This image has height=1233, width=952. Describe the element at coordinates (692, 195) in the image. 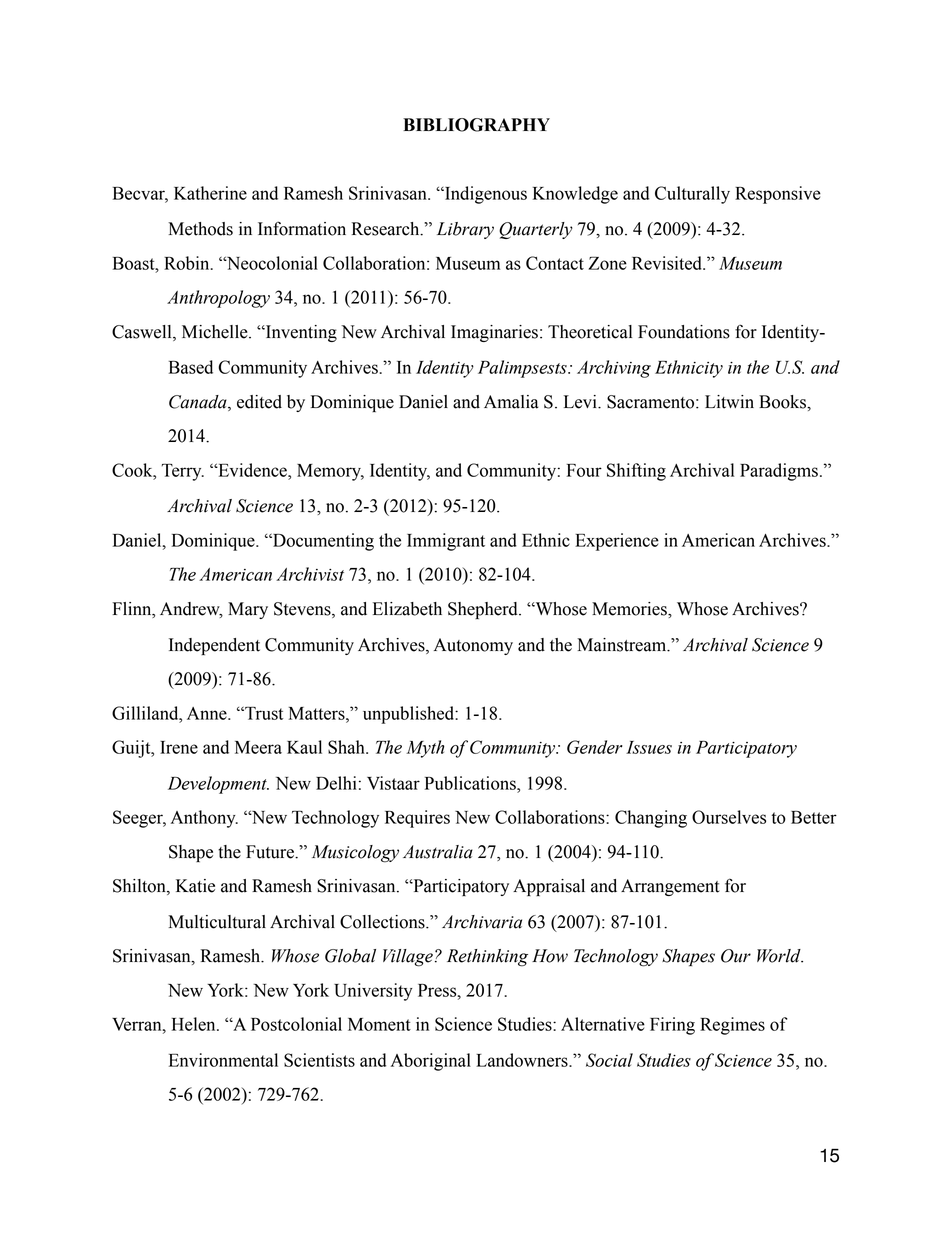

I see `Culturally` at that location.
